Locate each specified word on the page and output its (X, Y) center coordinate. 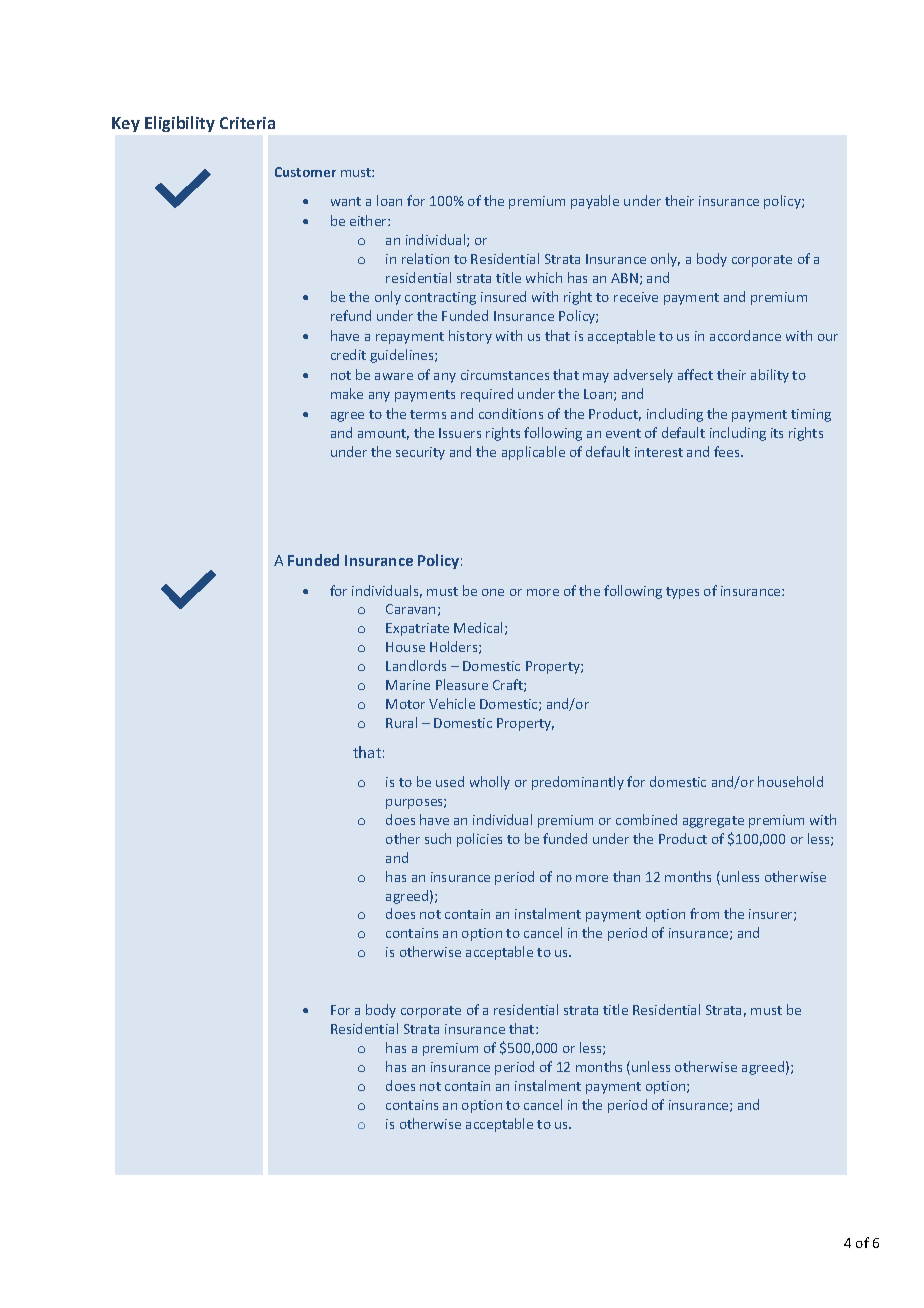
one (493, 592)
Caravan (410, 609)
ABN (624, 278)
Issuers (460, 433)
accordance (745, 335)
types (682, 593)
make (347, 393)
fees (728, 451)
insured (503, 296)
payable (595, 202)
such (438, 838)
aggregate (713, 822)
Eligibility (180, 124)
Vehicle (452, 703)
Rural (401, 722)
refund (351, 315)
